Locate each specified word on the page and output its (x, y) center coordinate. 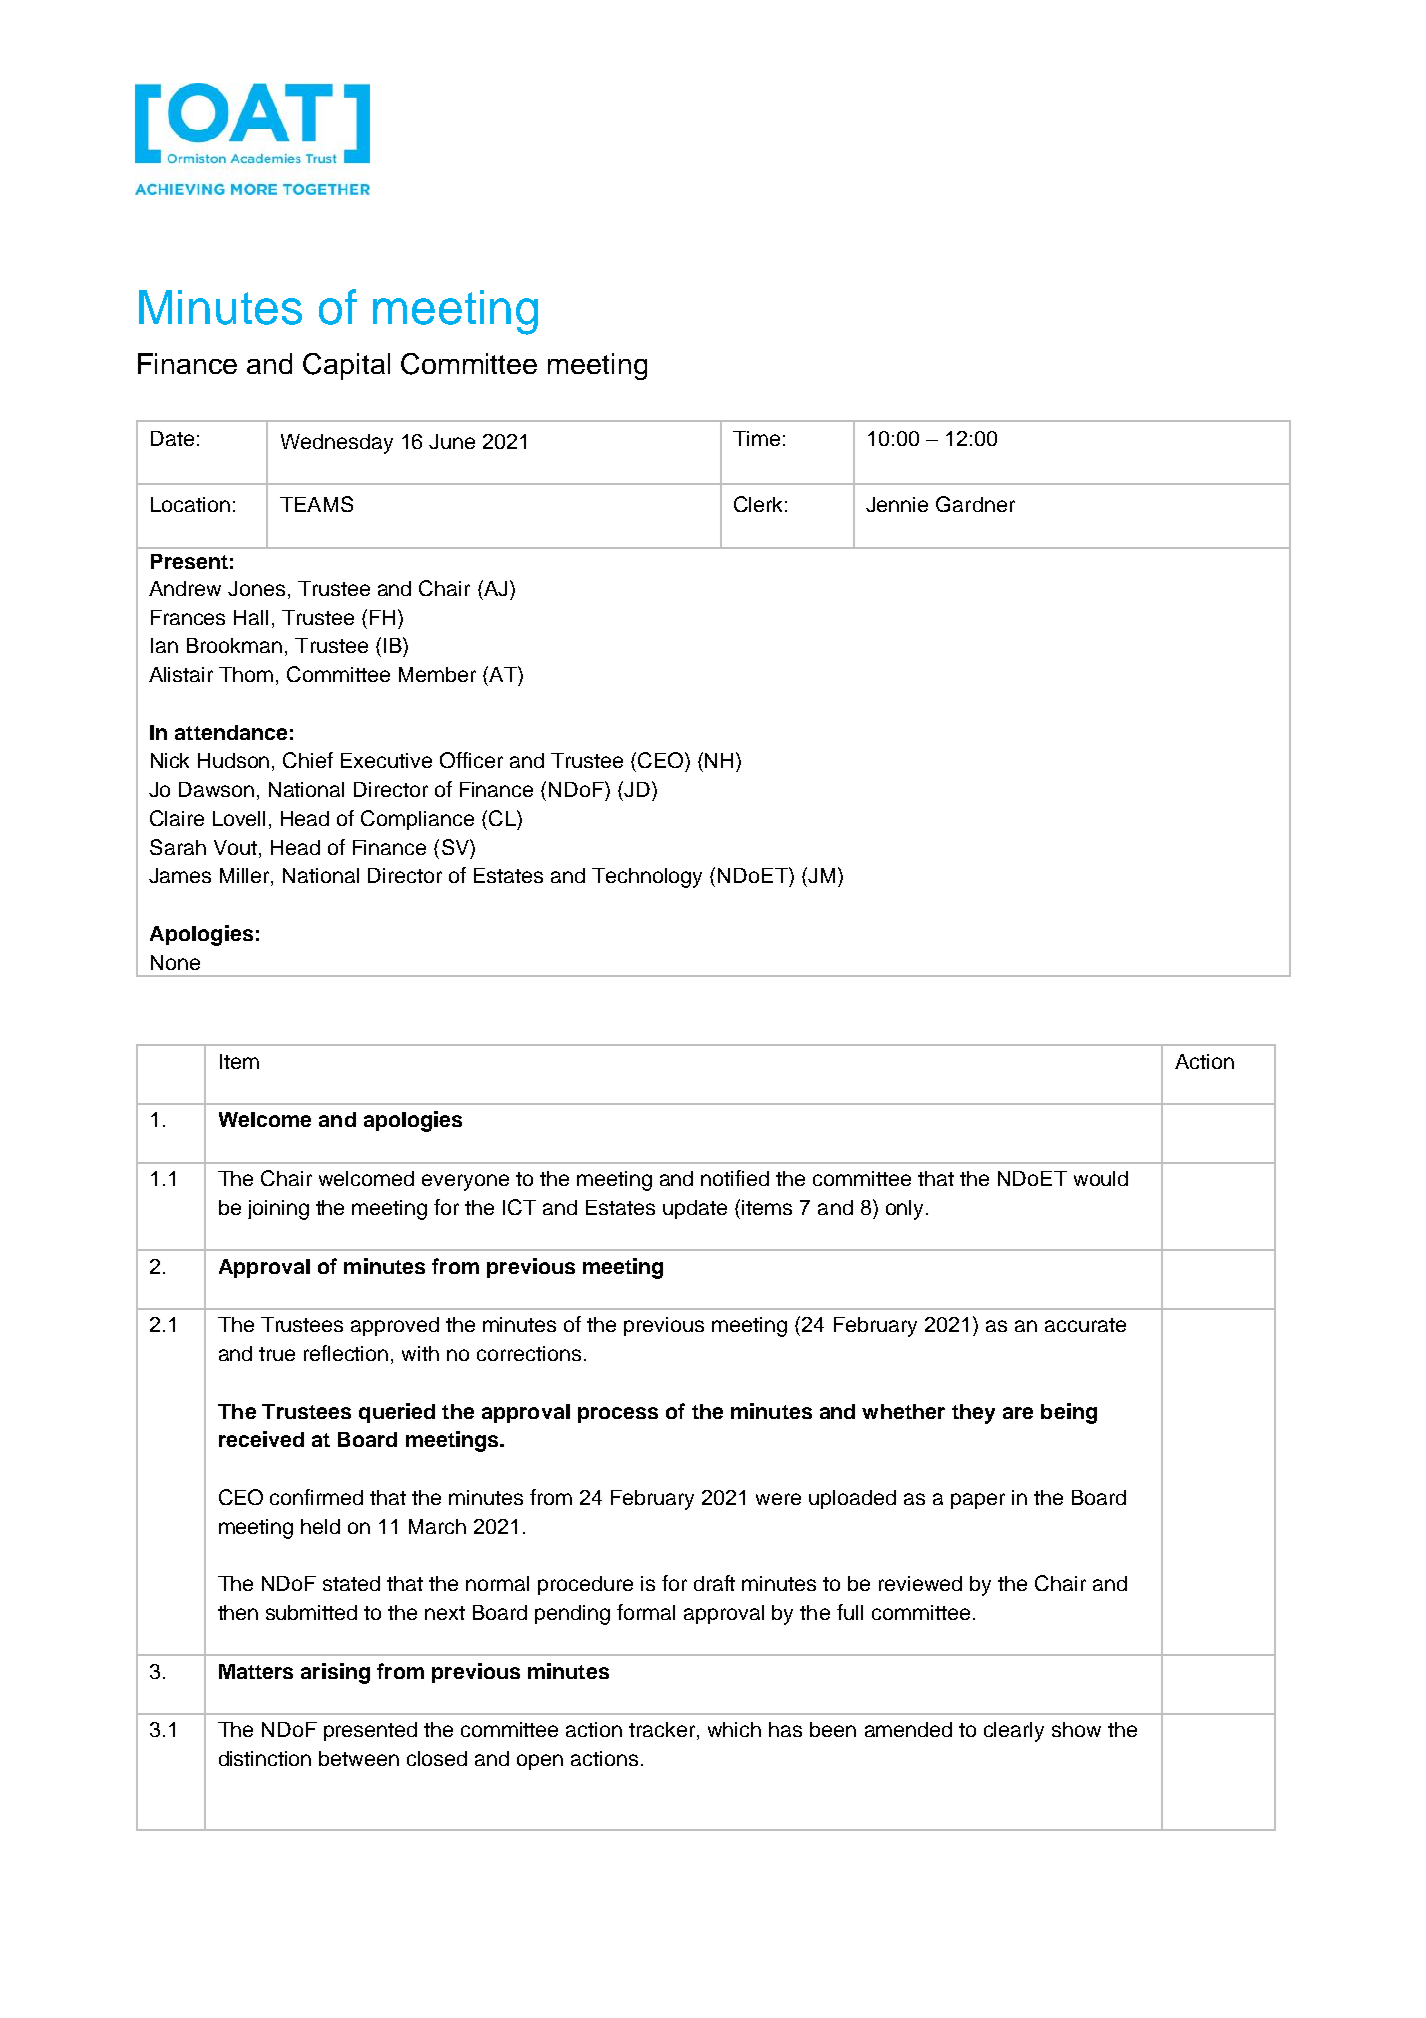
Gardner (975, 504)
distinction (265, 1758)
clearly (1014, 1732)
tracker (663, 1731)
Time (756, 438)
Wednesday (337, 444)
